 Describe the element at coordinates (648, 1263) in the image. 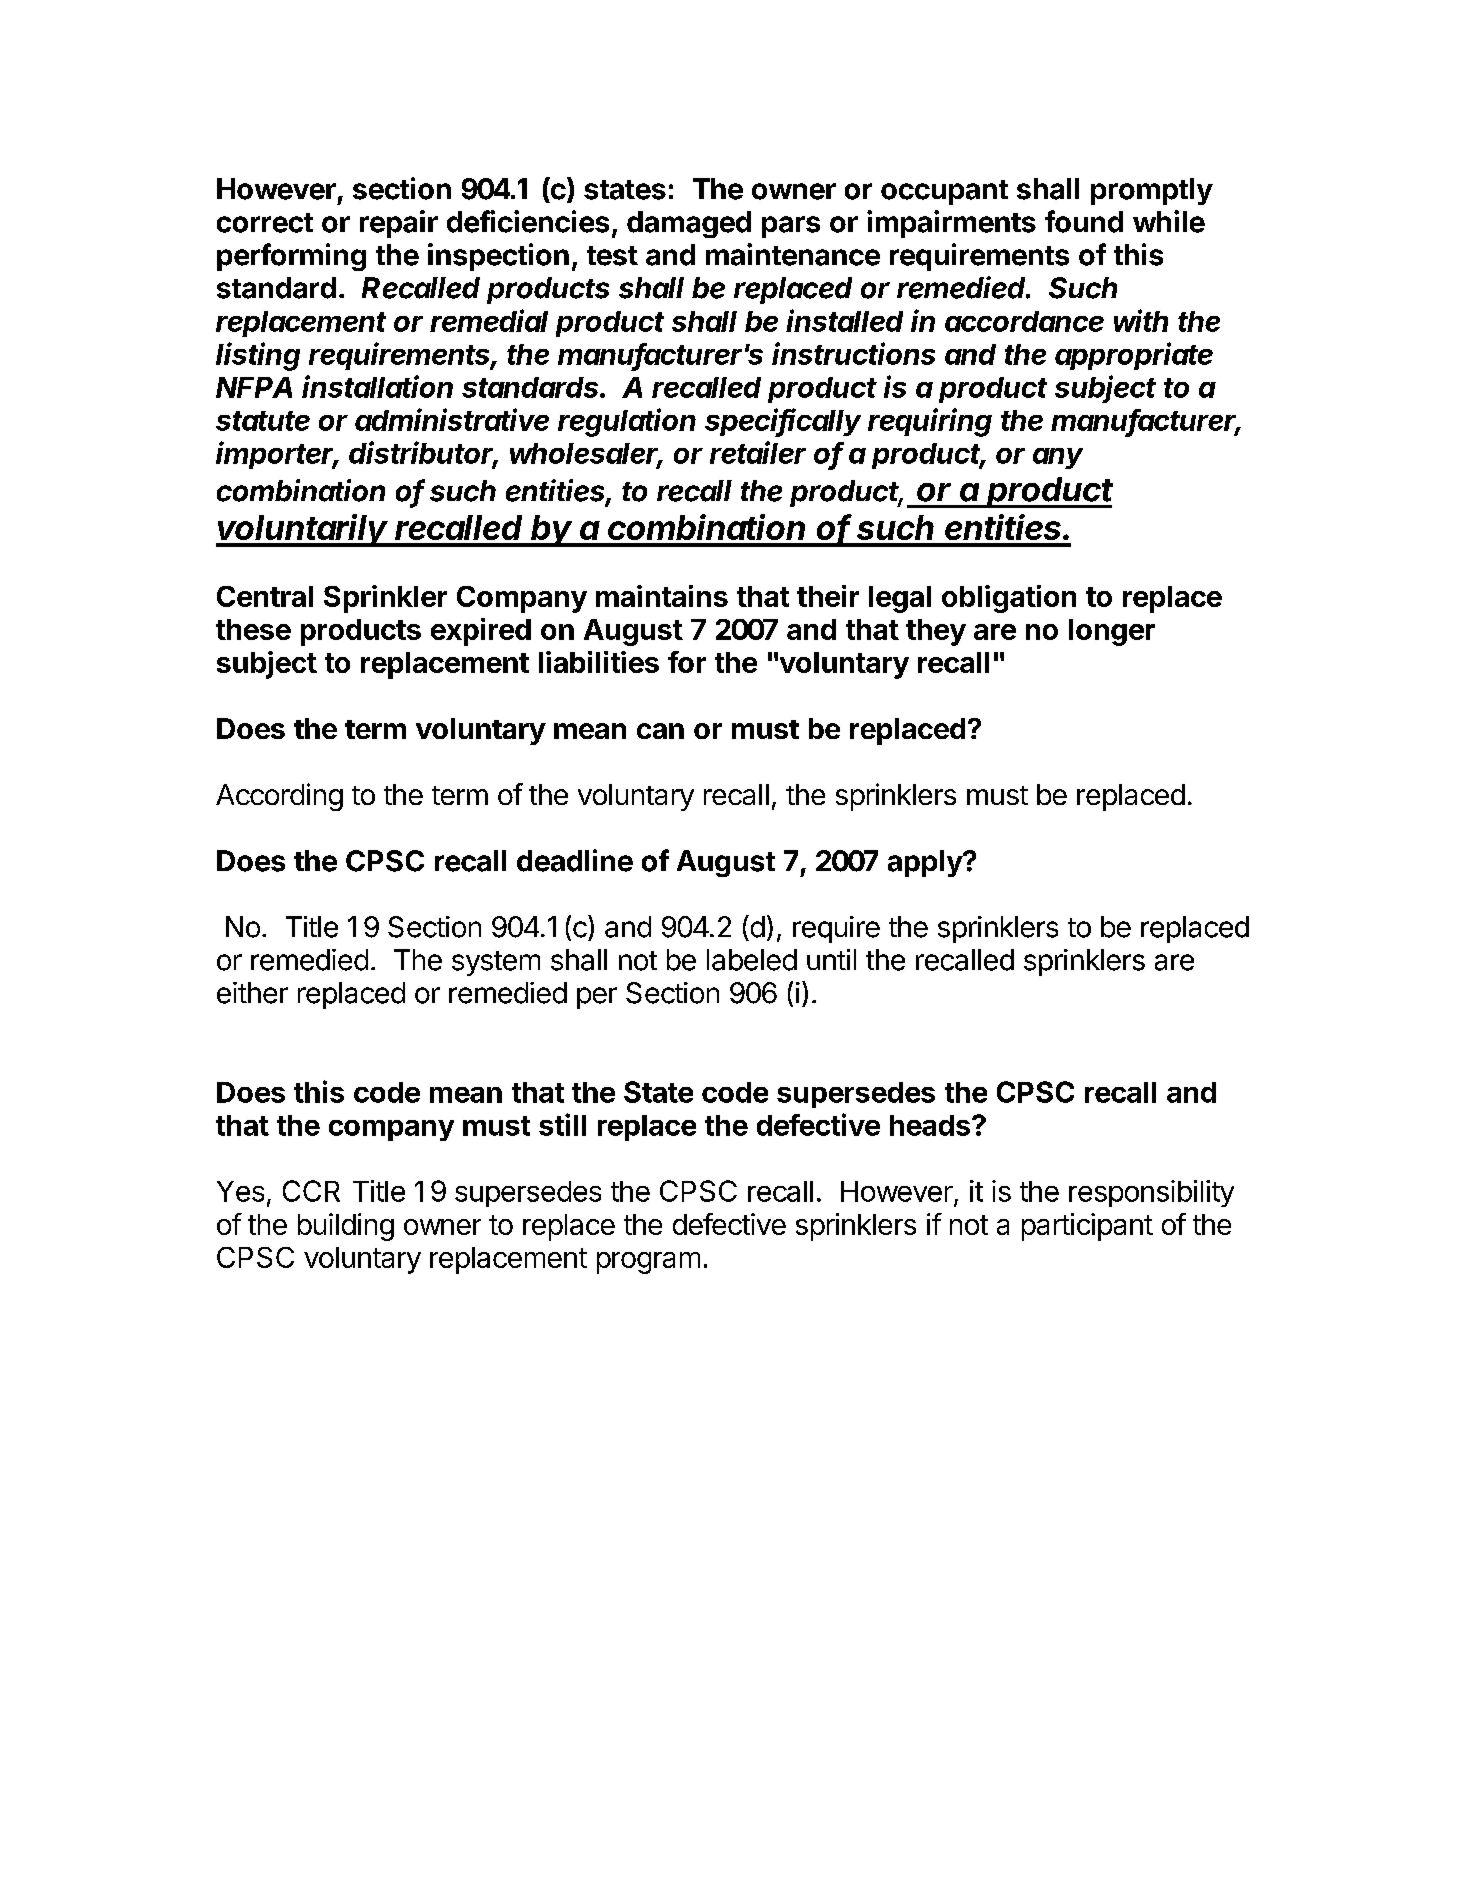

I see `program` at that location.
